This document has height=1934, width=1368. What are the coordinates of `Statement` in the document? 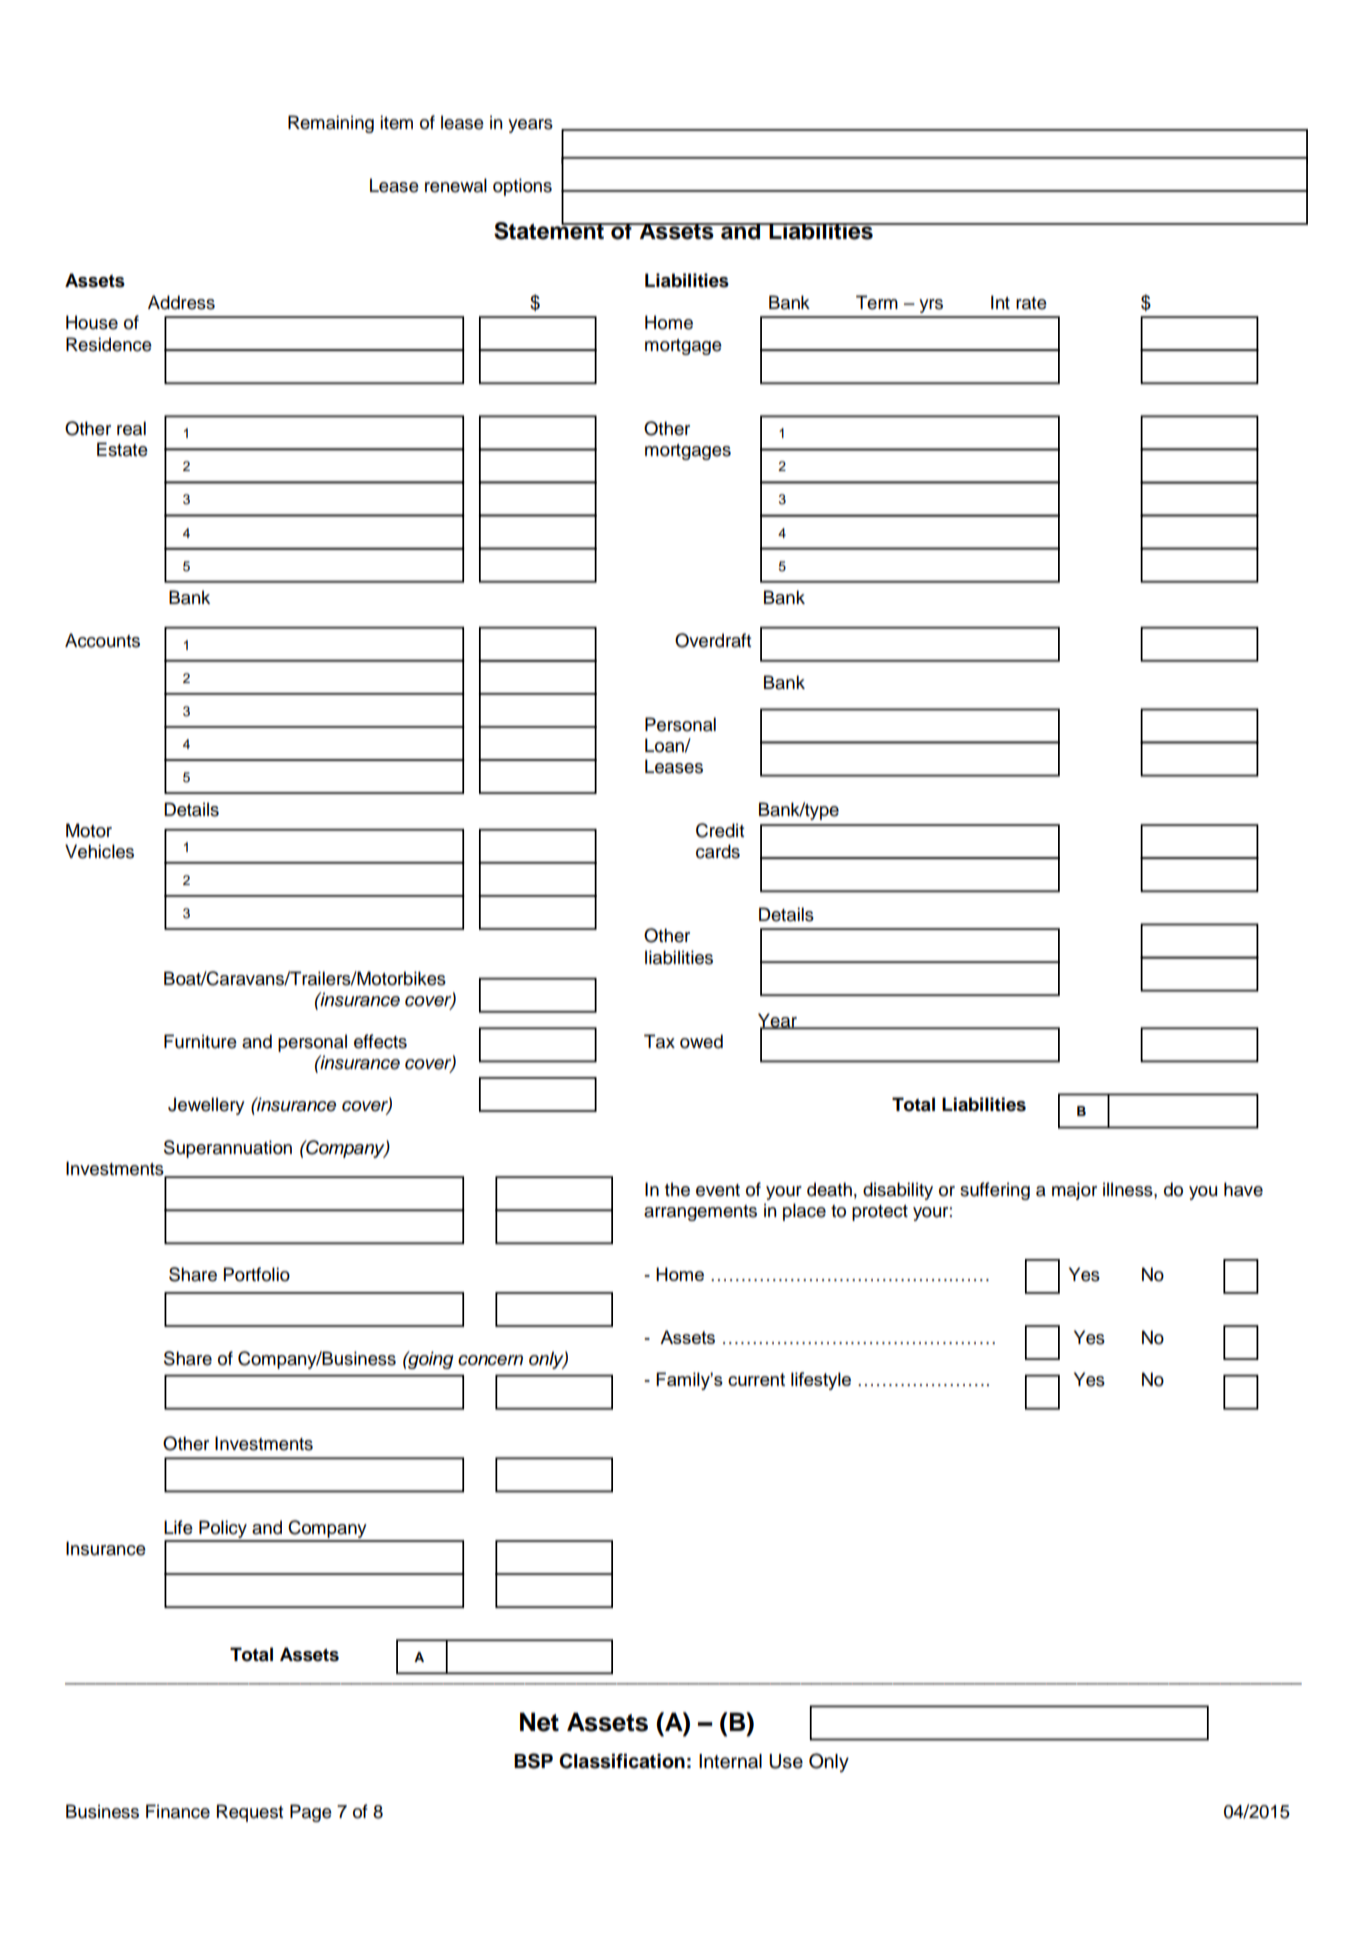 It's located at (550, 229).
